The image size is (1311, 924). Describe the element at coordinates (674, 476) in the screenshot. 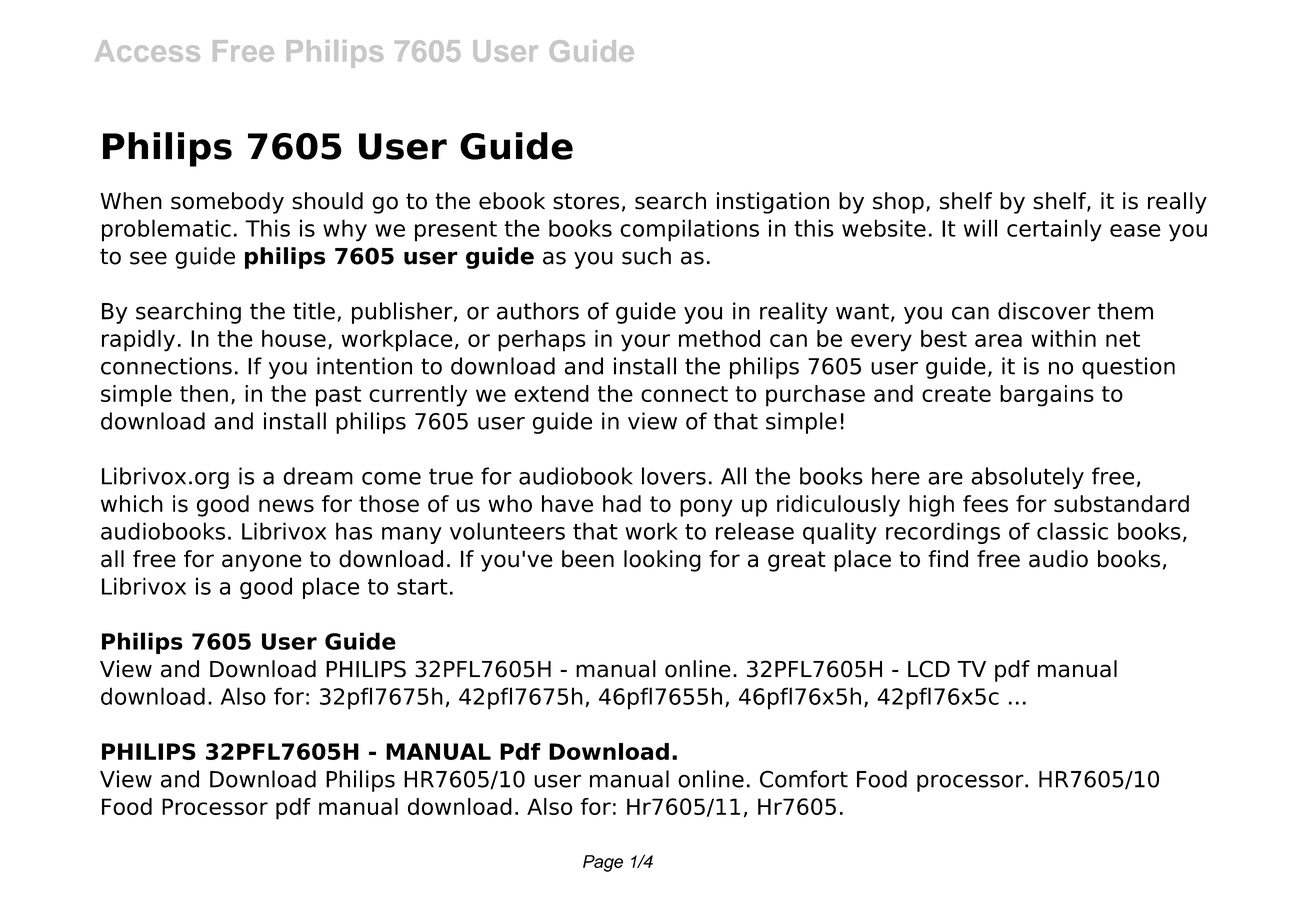

I see `lovers` at that location.
